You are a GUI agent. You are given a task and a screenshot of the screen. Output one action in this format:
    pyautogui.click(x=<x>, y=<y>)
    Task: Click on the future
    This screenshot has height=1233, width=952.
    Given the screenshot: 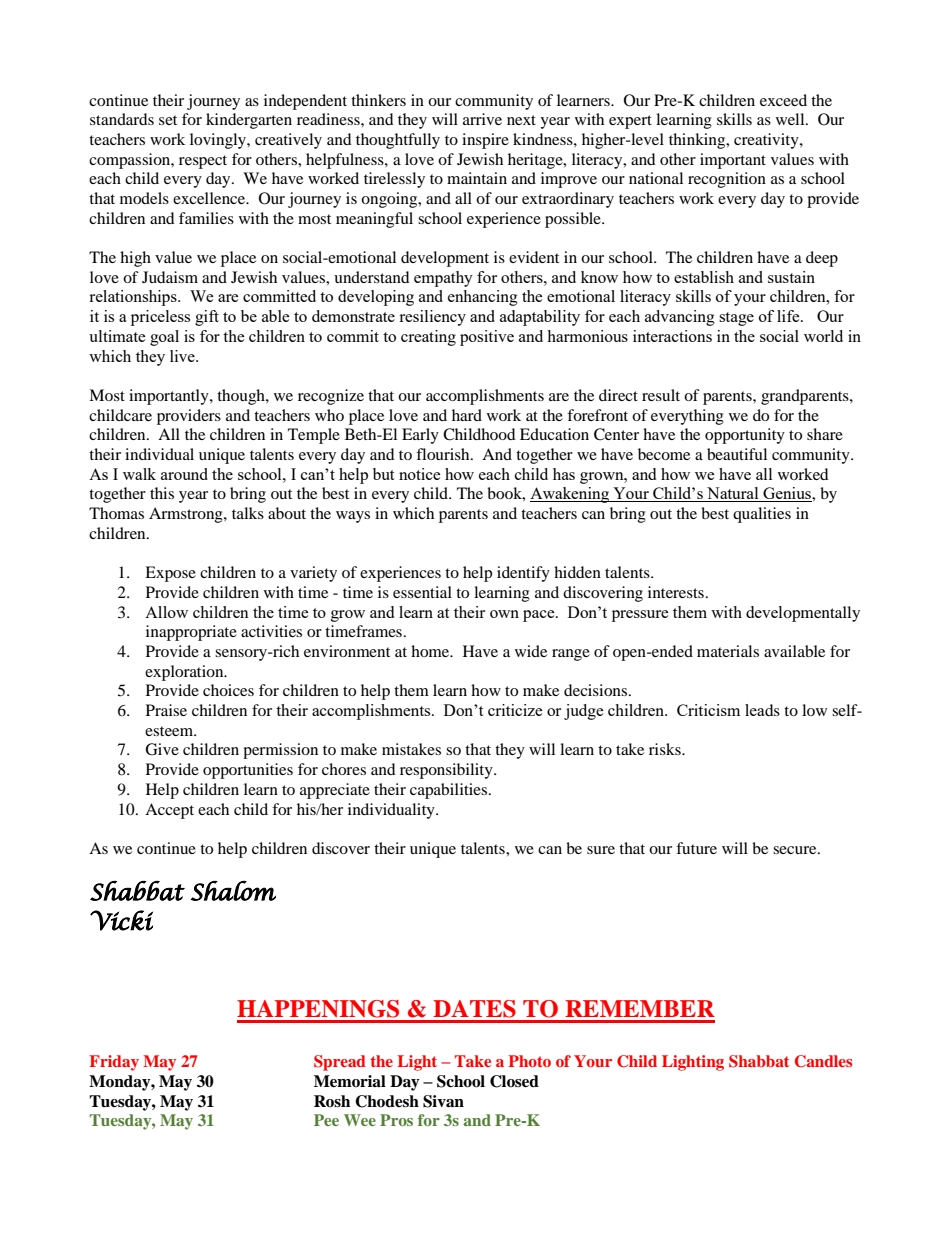 What is the action you would take?
    pyautogui.click(x=696, y=848)
